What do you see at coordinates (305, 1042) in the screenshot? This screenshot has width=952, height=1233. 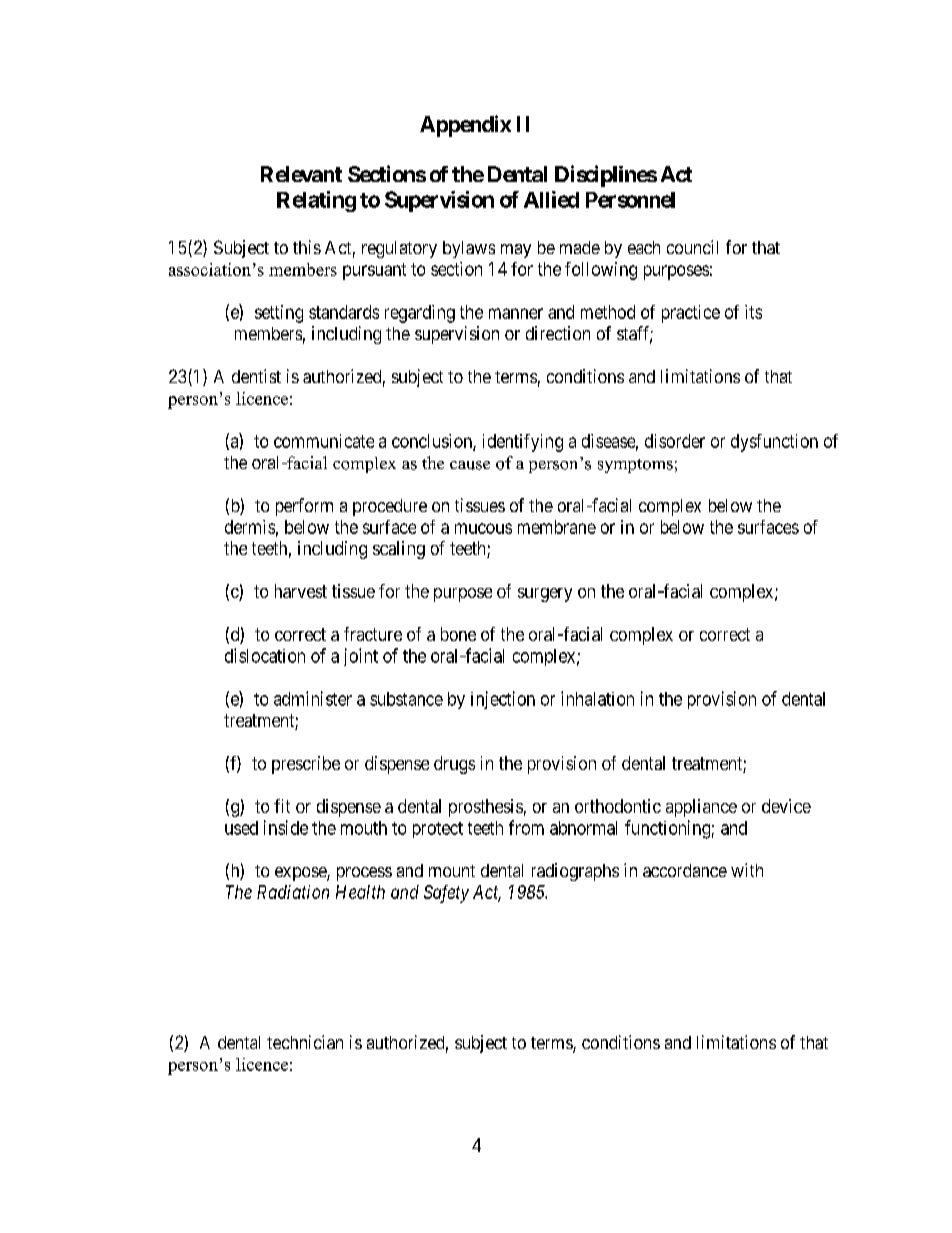 I see `technician` at bounding box center [305, 1042].
